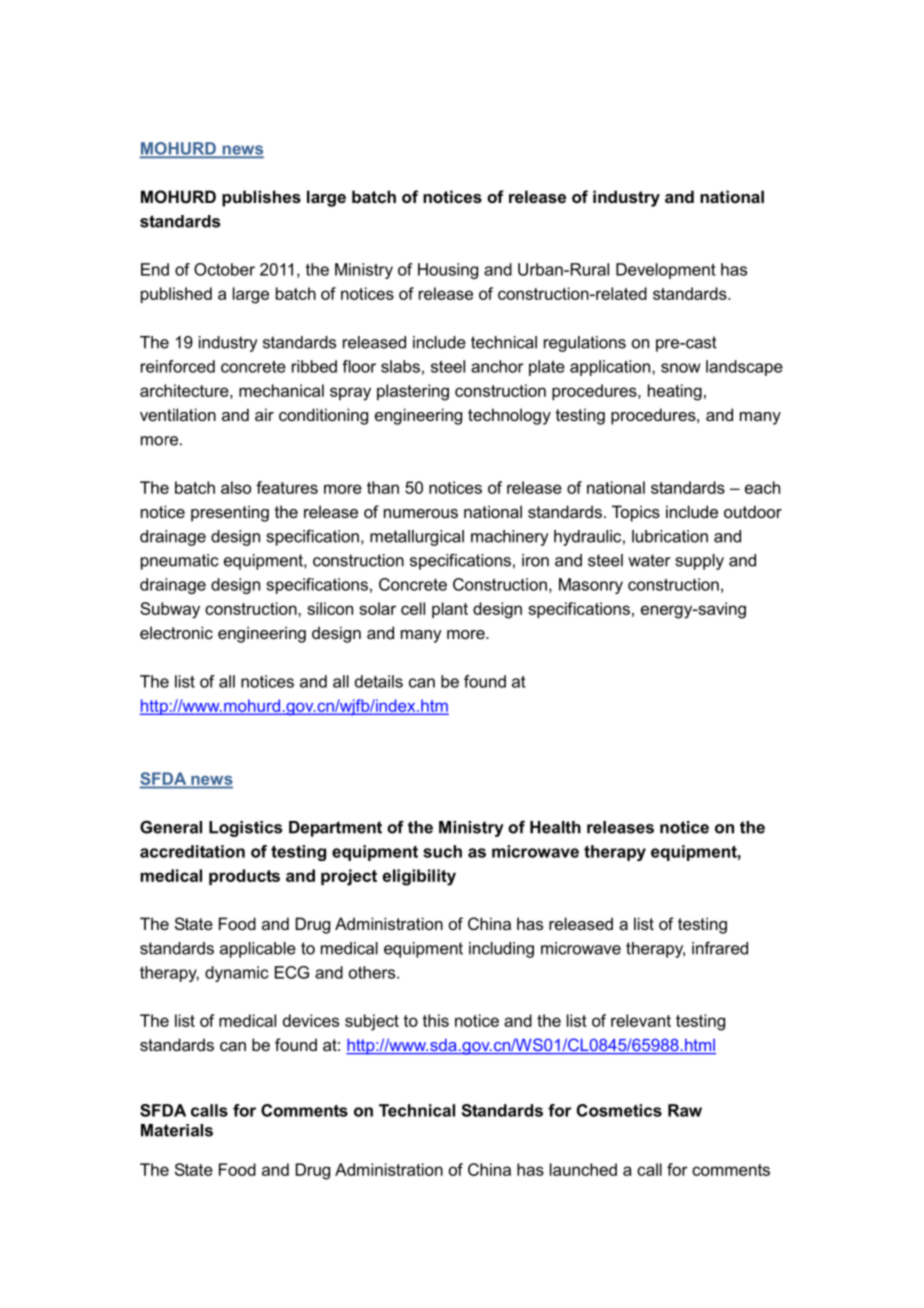 The height and width of the screenshot is (1308, 924). Describe the element at coordinates (176, 632) in the screenshot. I see `electronic` at that location.
